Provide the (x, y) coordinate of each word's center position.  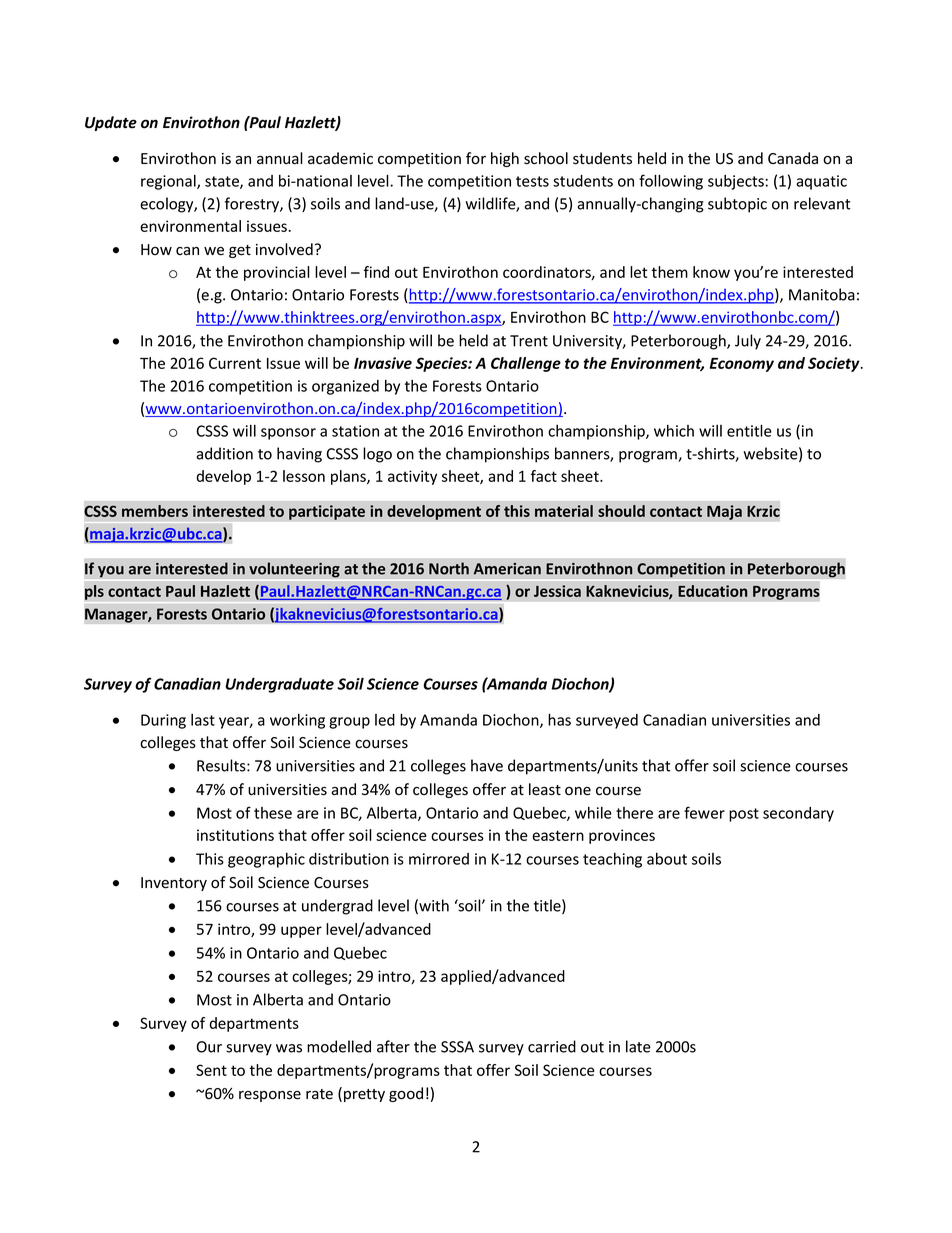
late (638, 1046)
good (406, 1094)
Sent (211, 1070)
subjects (736, 182)
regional (169, 182)
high (505, 159)
